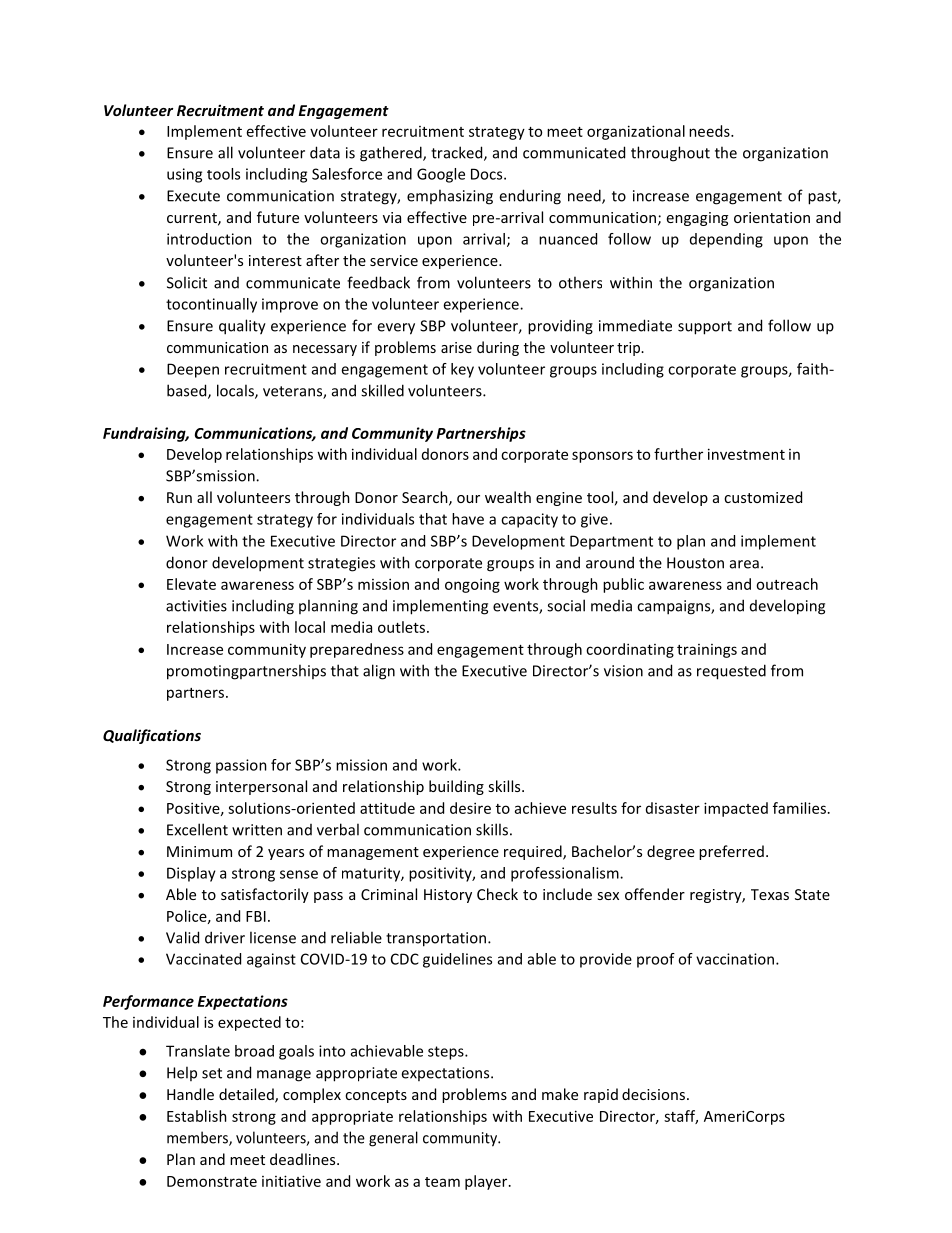 This screenshot has width=952, height=1233. I want to click on Docs, so click(488, 174).
